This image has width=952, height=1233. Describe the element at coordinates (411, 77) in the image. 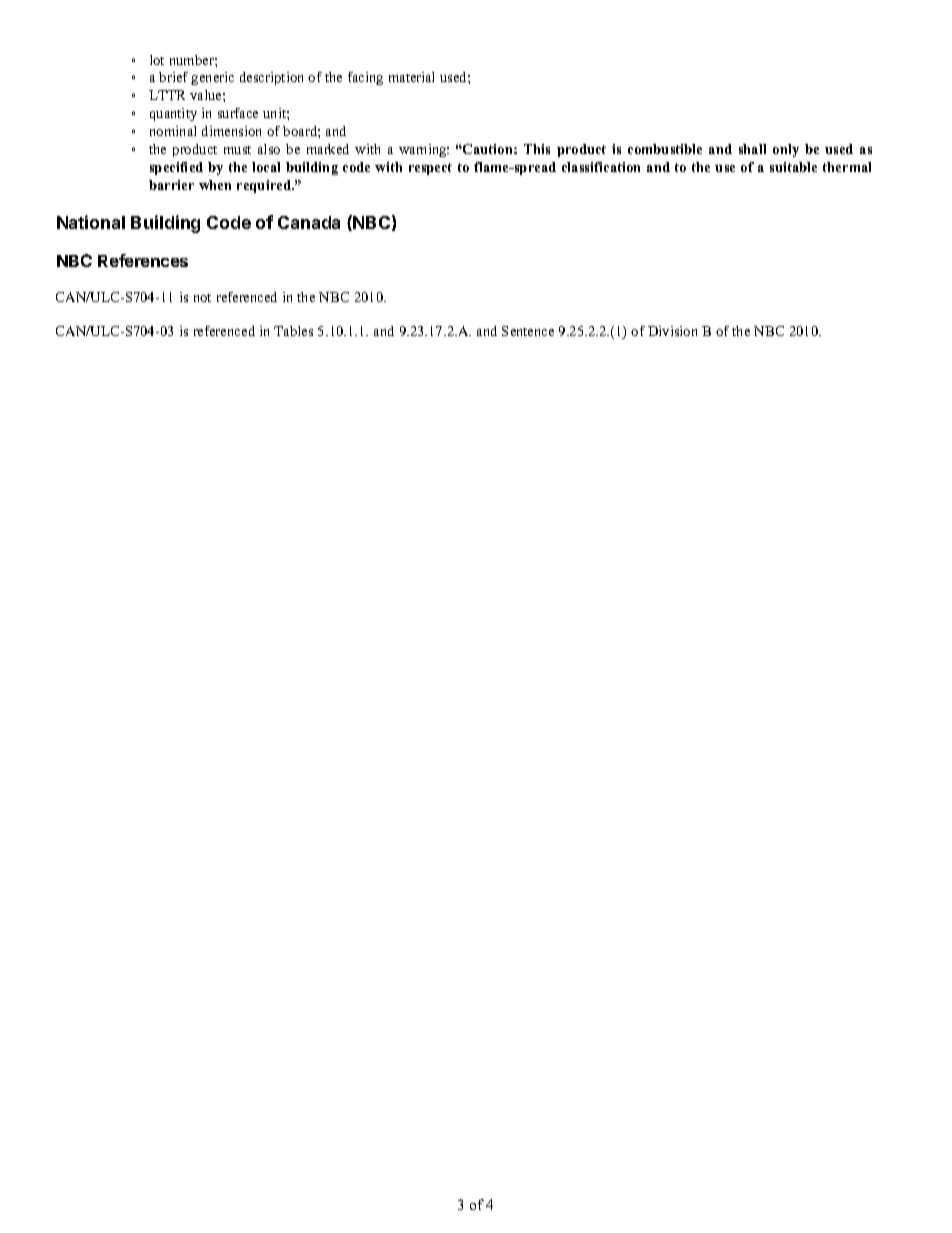

I see `material` at that location.
